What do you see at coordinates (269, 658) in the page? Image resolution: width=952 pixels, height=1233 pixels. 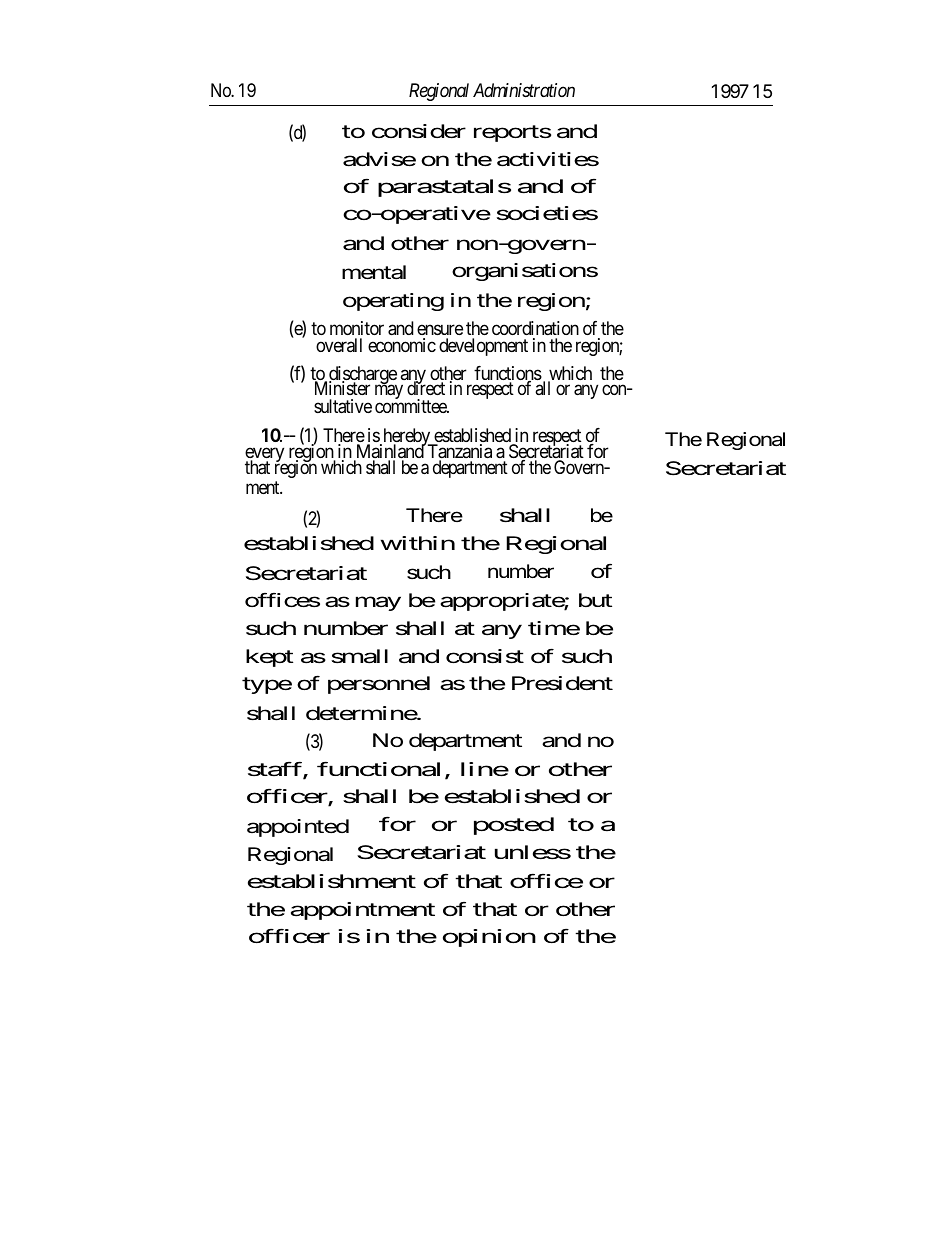 I see `kept` at bounding box center [269, 658].
